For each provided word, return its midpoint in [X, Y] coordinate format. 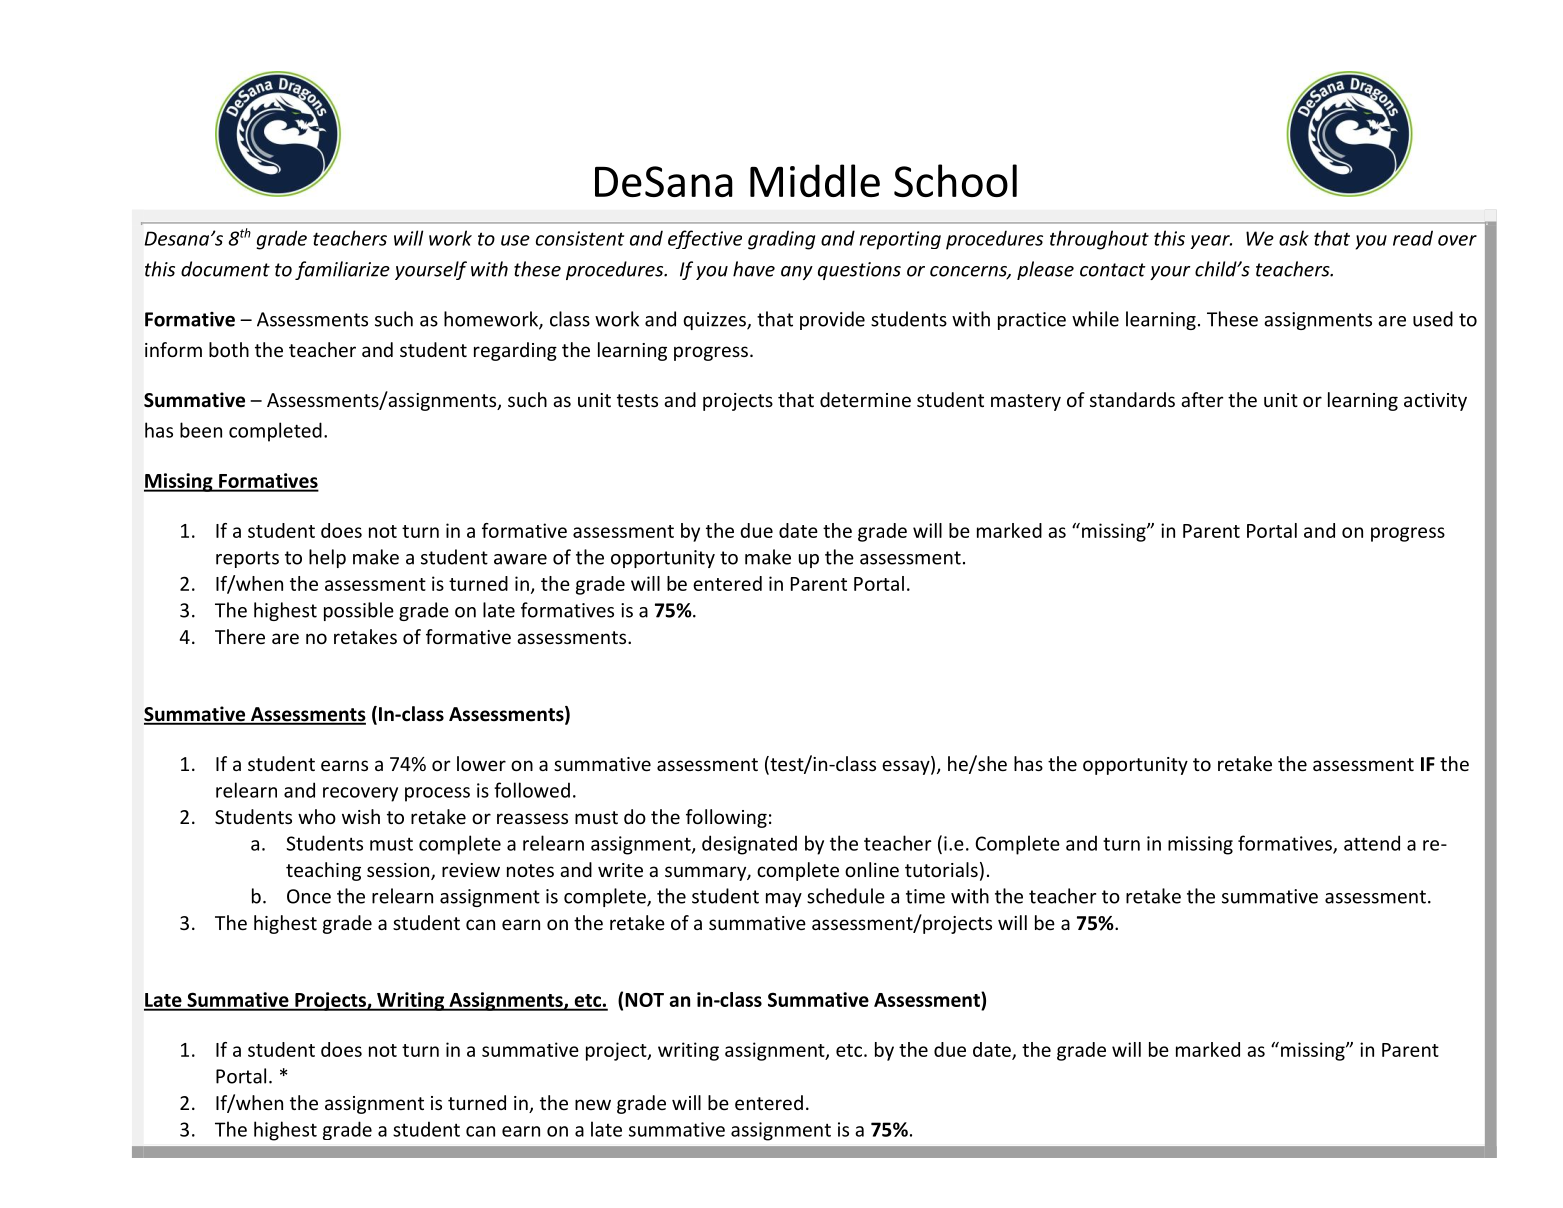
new [593, 1104]
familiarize [342, 270]
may [784, 900]
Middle [815, 180]
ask [1294, 238]
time [925, 896]
